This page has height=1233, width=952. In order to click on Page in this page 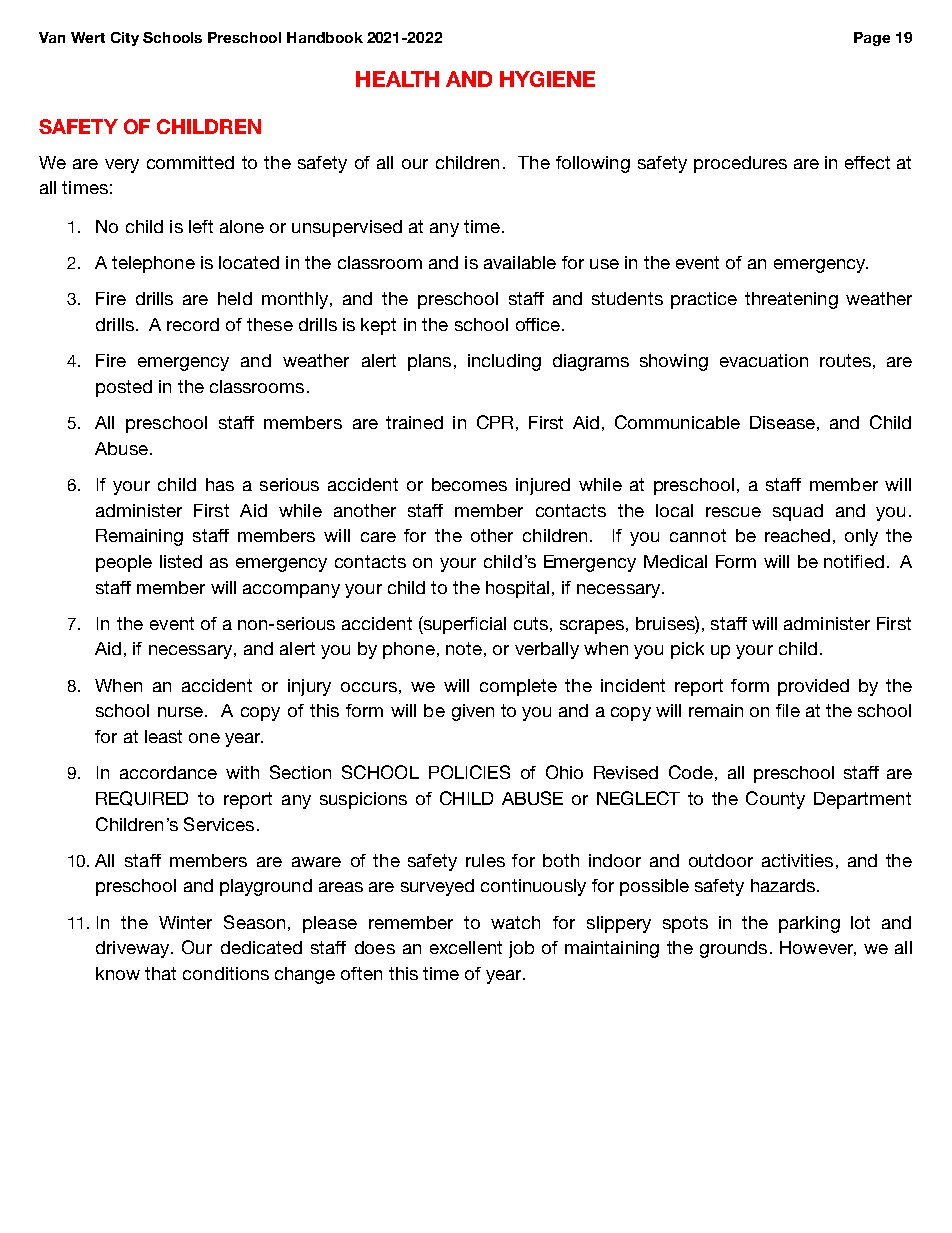, I will do `click(872, 39)`.
